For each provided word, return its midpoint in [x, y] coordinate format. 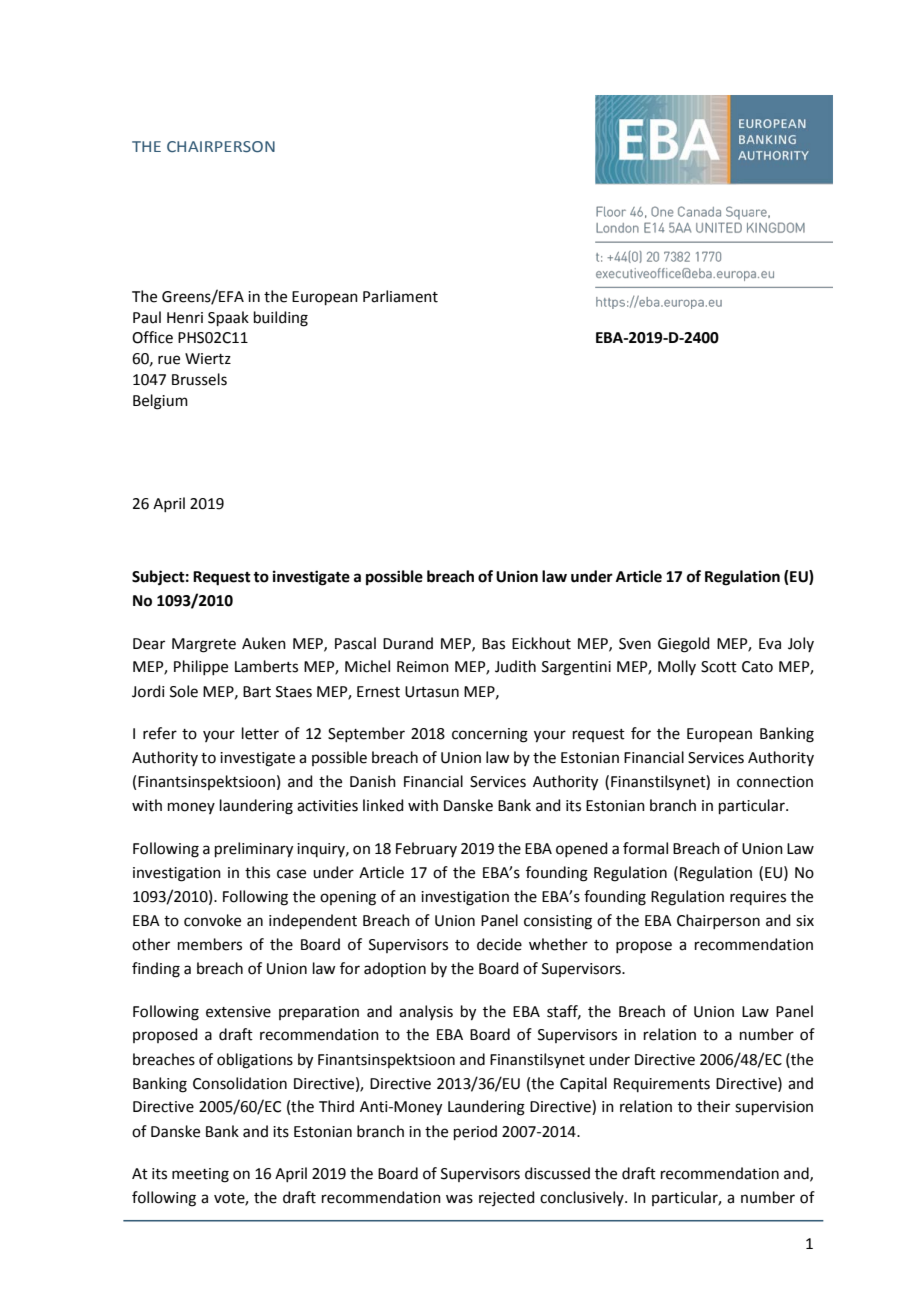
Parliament [400, 296]
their [713, 1106]
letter [260, 733]
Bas [493, 644]
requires [758, 898]
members [210, 944]
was [459, 1199]
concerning [490, 735]
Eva [770, 644]
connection [775, 782]
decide [499, 944]
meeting [200, 1175]
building [281, 319]
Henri [185, 318]
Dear [149, 644]
